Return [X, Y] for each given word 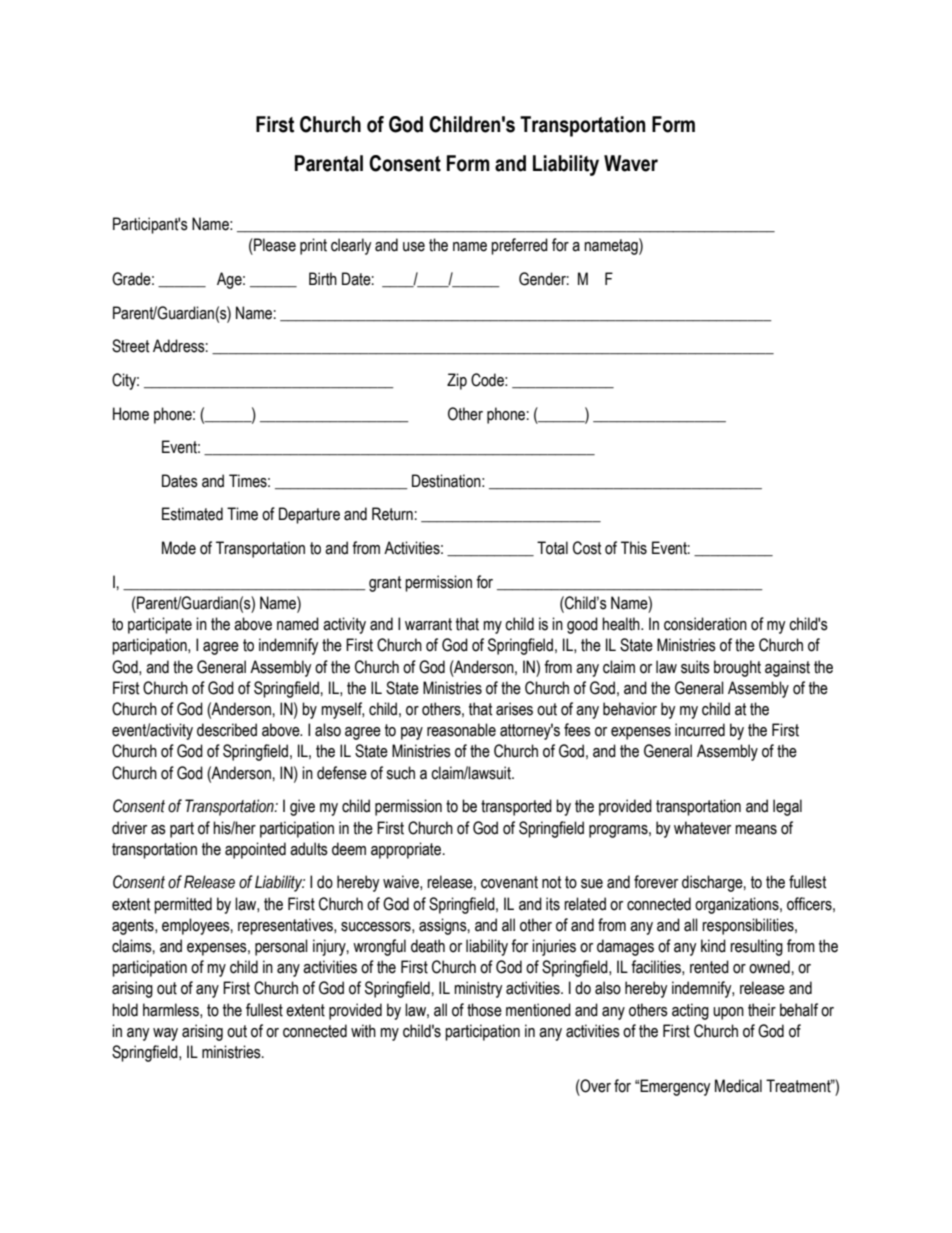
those [484, 1010]
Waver [631, 163]
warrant [428, 624]
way [165, 1034]
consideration [705, 624]
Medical [738, 1086]
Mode [179, 548]
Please [274, 245]
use [414, 247]
